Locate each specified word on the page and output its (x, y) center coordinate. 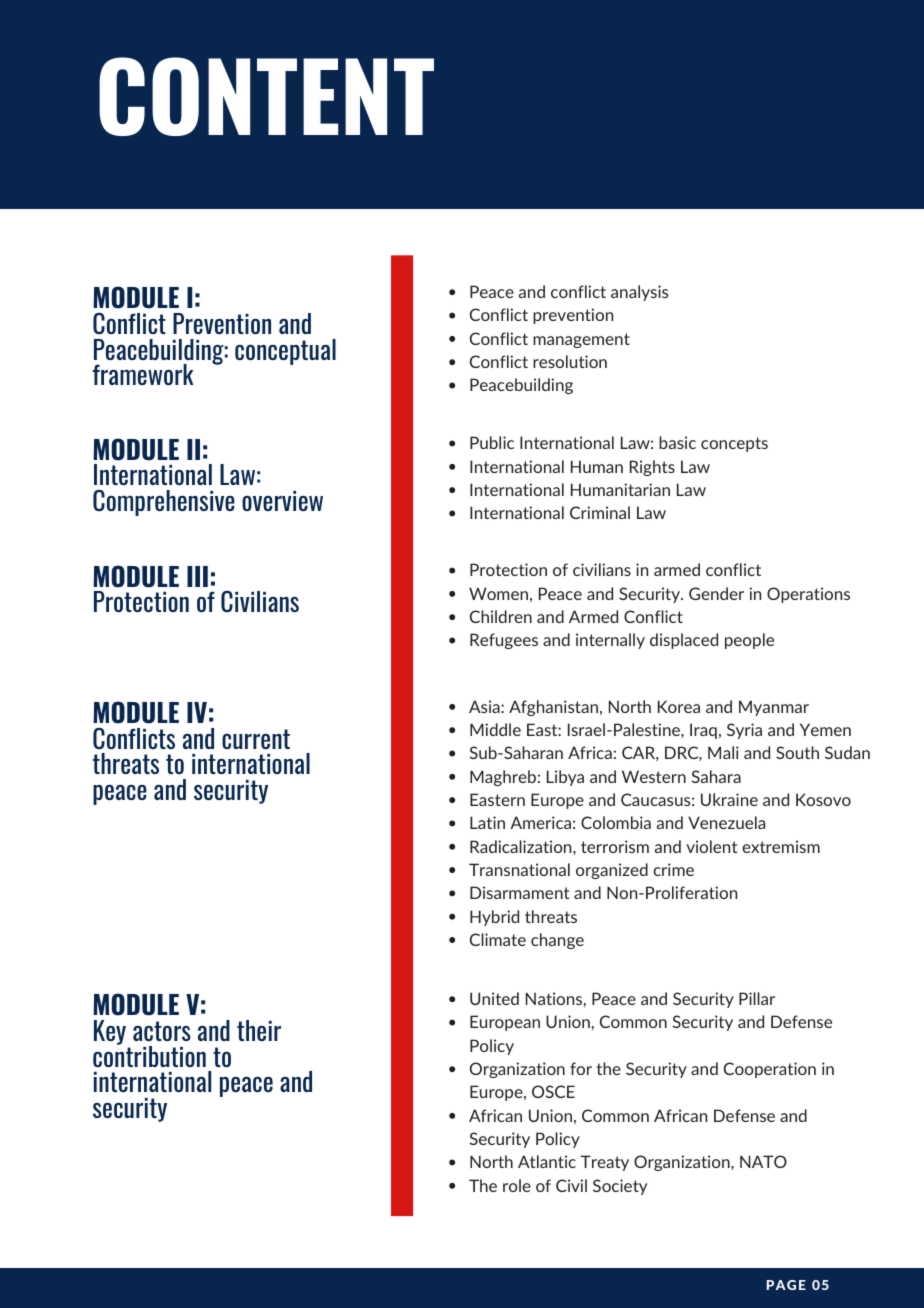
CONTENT (266, 96)
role (517, 1185)
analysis (639, 293)
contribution (149, 1055)
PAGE (786, 1285)
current (256, 739)
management (581, 340)
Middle (495, 729)
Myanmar (774, 708)
